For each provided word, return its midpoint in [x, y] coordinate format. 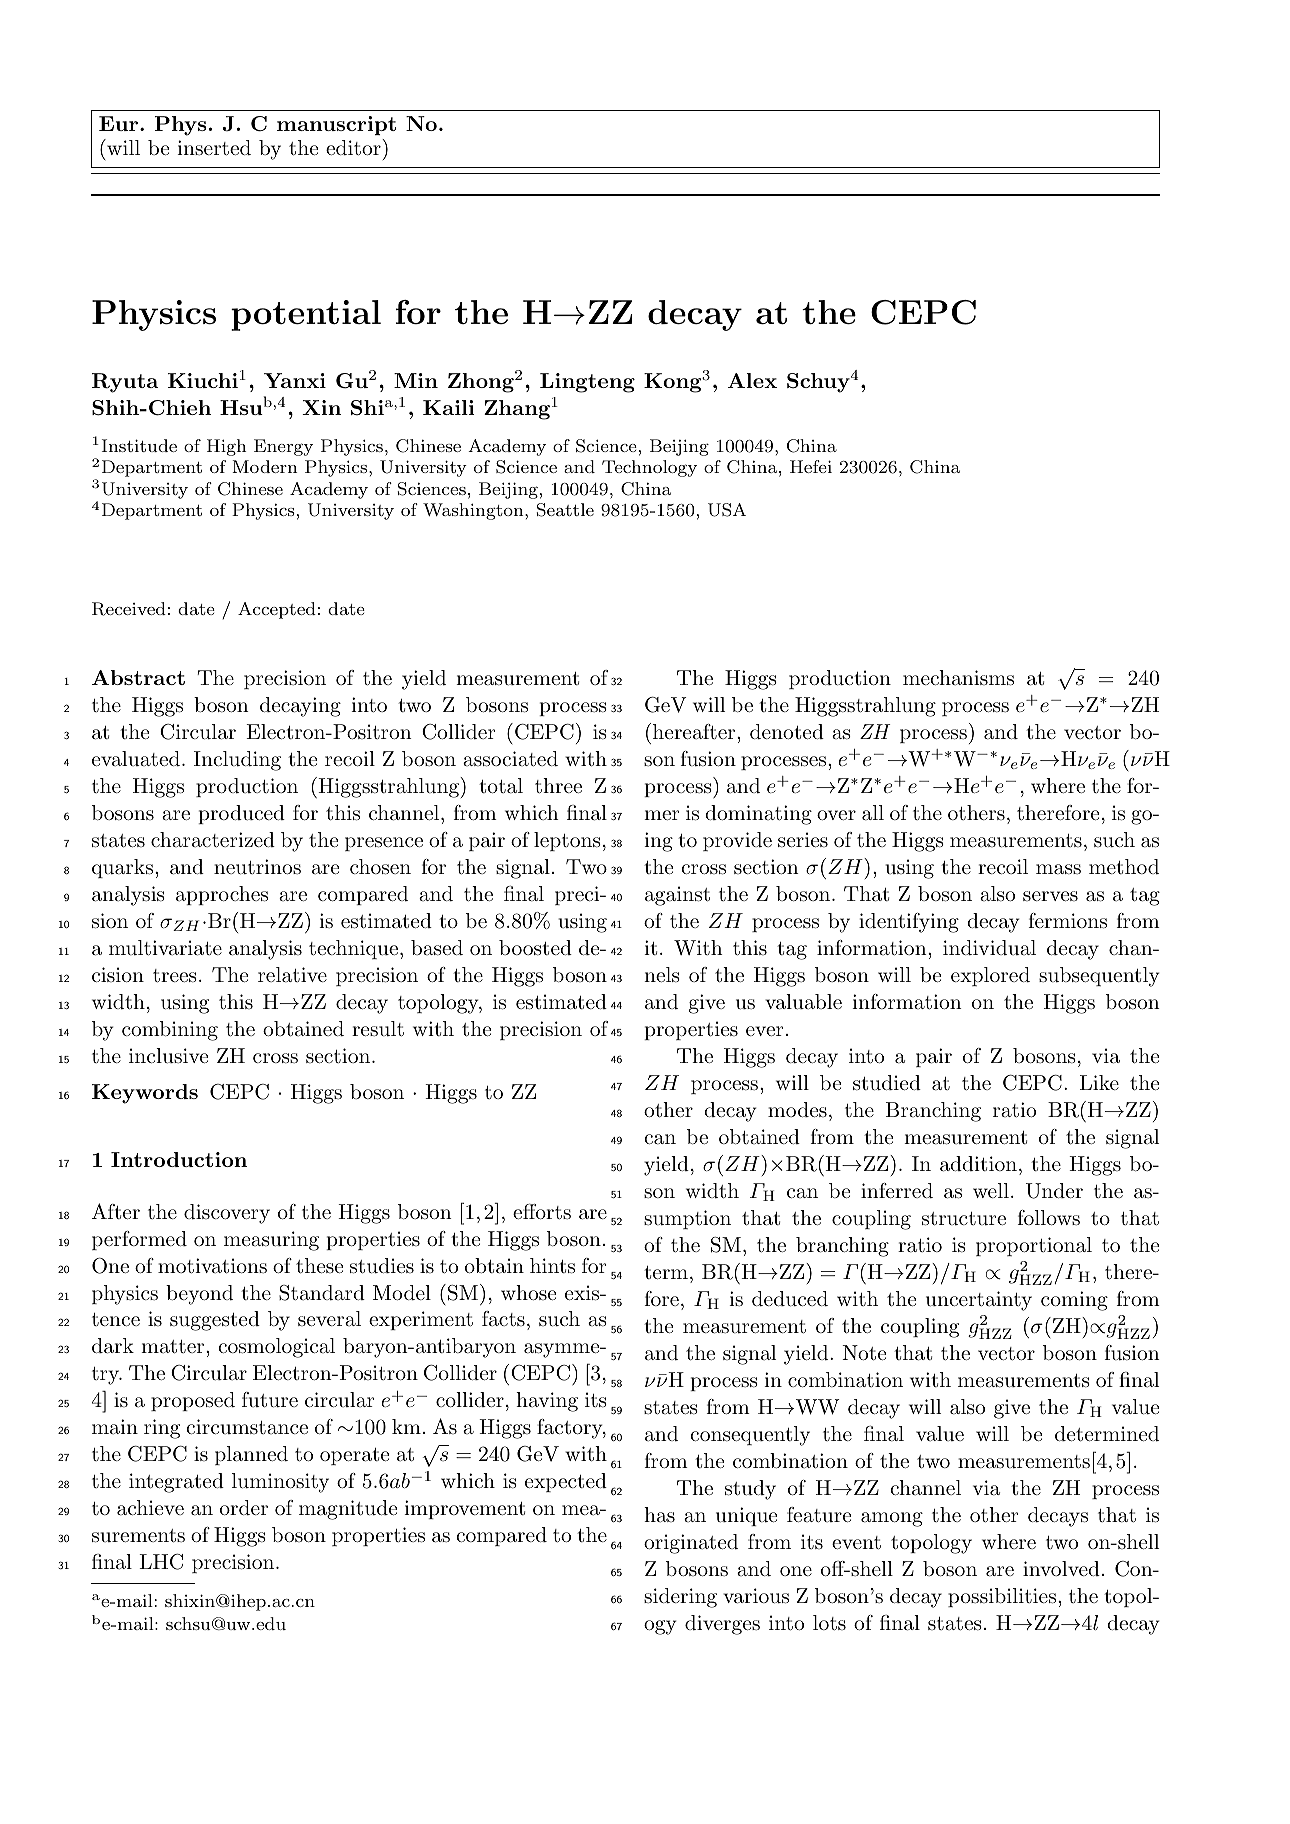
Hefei [811, 466]
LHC [161, 1562]
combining [170, 1031]
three [558, 786]
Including [237, 761]
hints [552, 1266]
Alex [752, 380]
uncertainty [979, 1301]
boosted [535, 948]
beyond [199, 1295]
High [226, 447]
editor [353, 148]
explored [990, 976]
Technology [649, 468]
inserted [214, 148]
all [873, 813]
